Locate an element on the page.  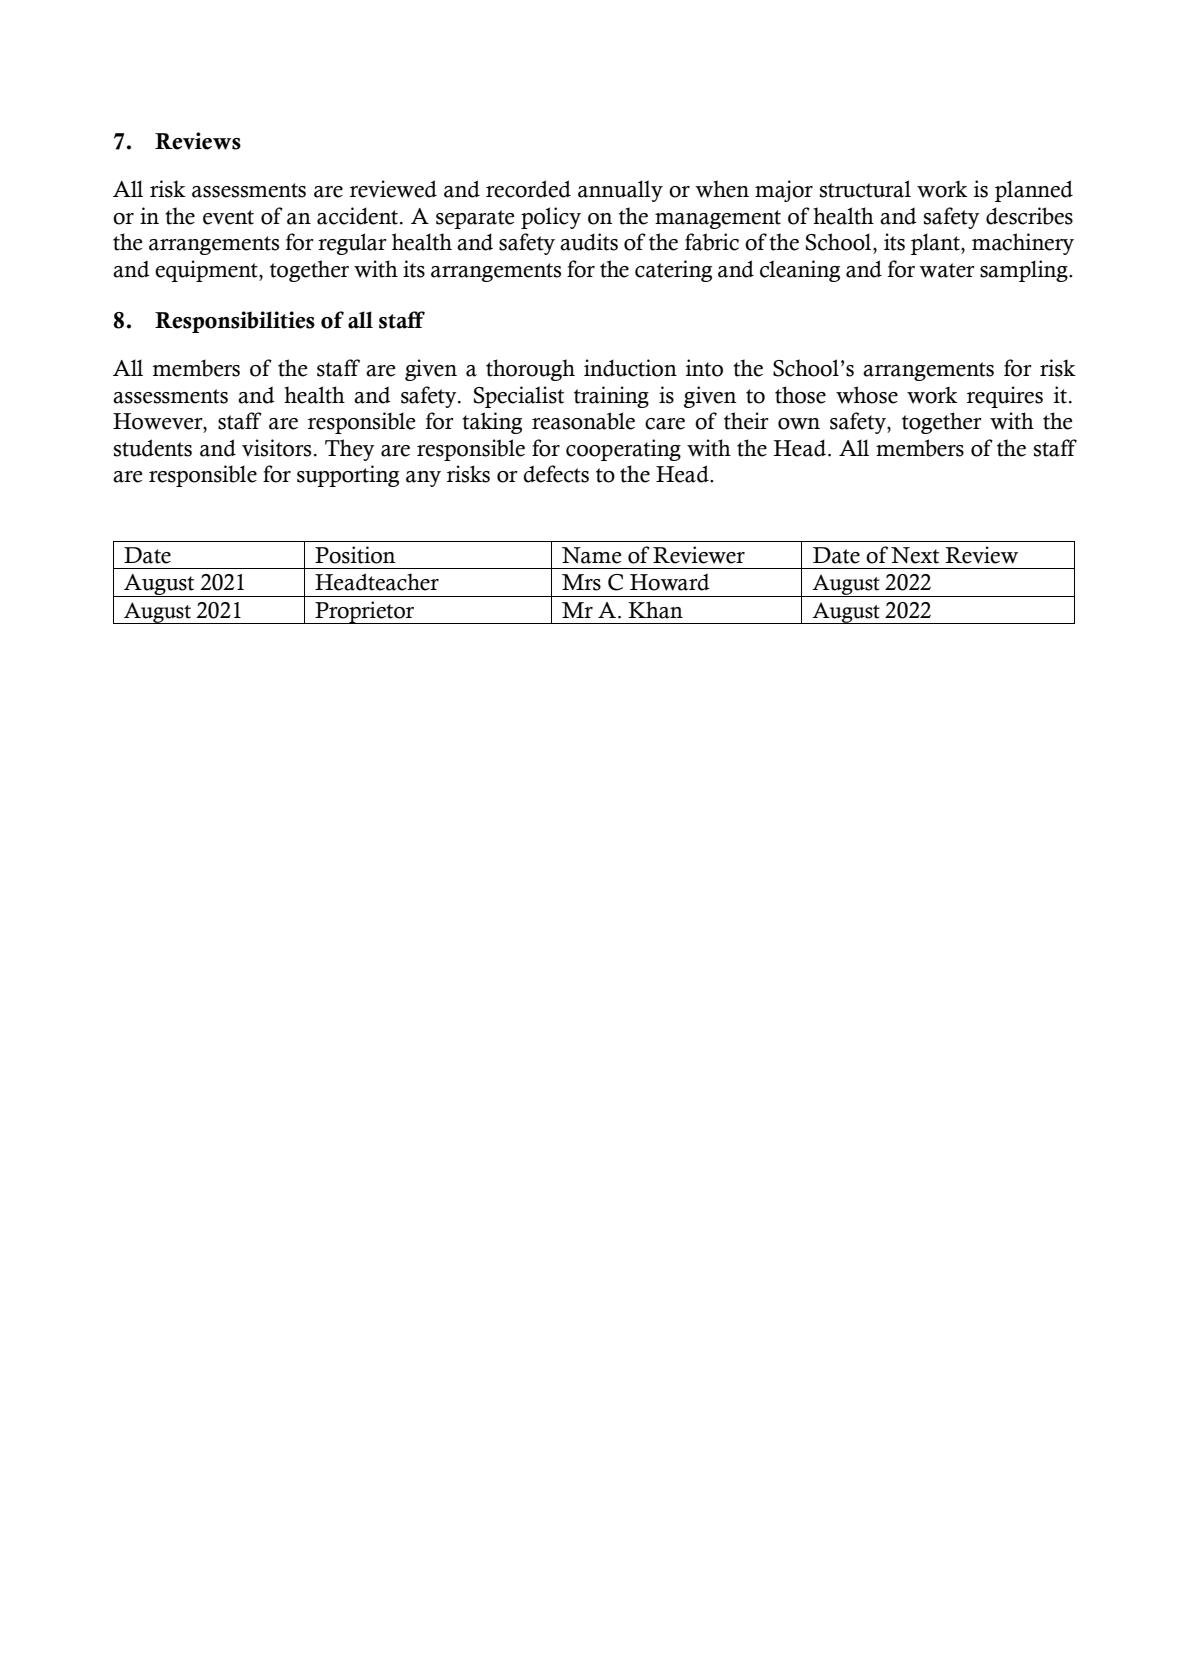
annually is located at coordinates (620, 191).
